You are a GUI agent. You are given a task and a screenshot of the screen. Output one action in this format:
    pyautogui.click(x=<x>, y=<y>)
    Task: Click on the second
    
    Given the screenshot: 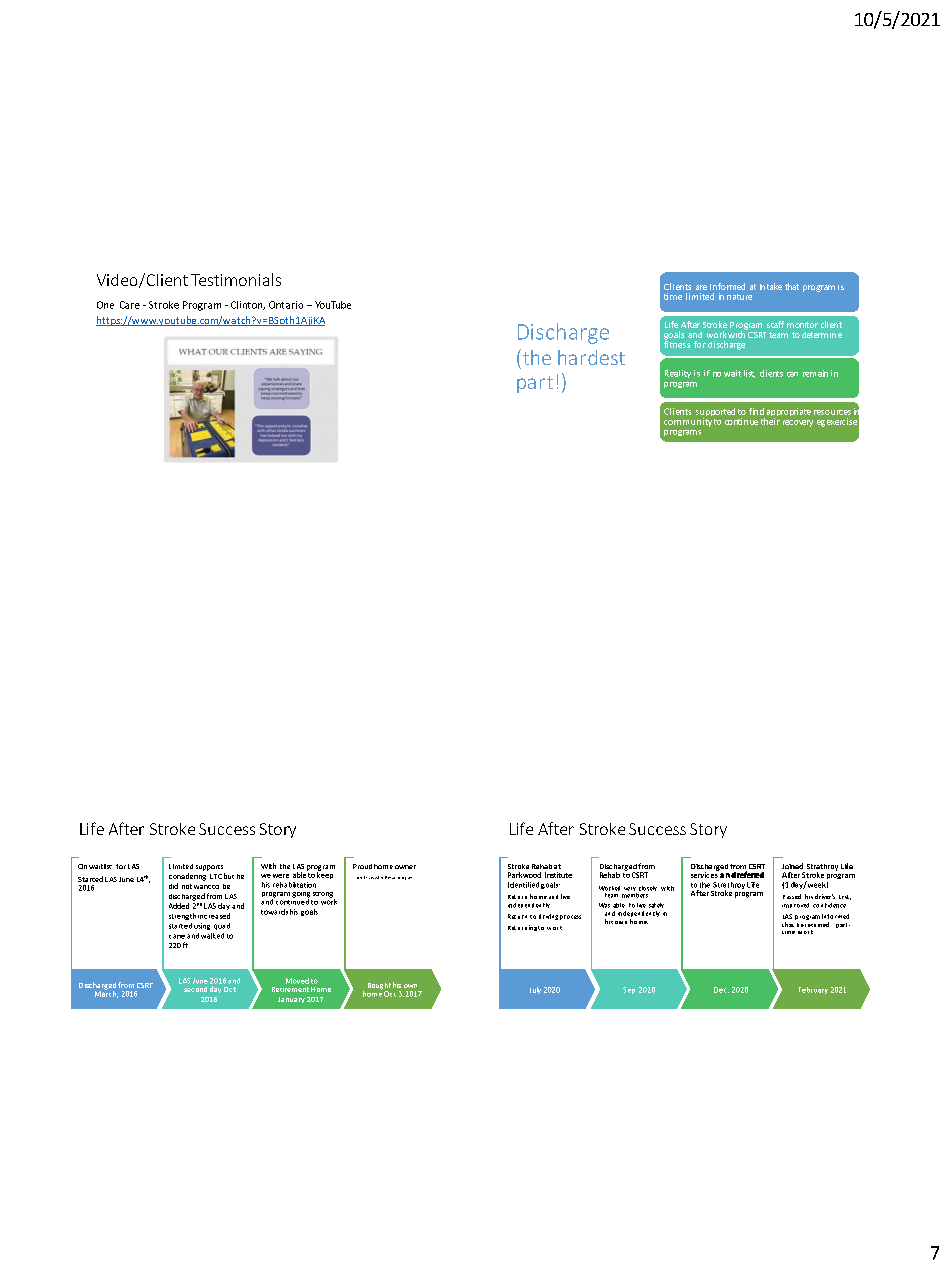 What is the action you would take?
    pyautogui.click(x=195, y=989)
